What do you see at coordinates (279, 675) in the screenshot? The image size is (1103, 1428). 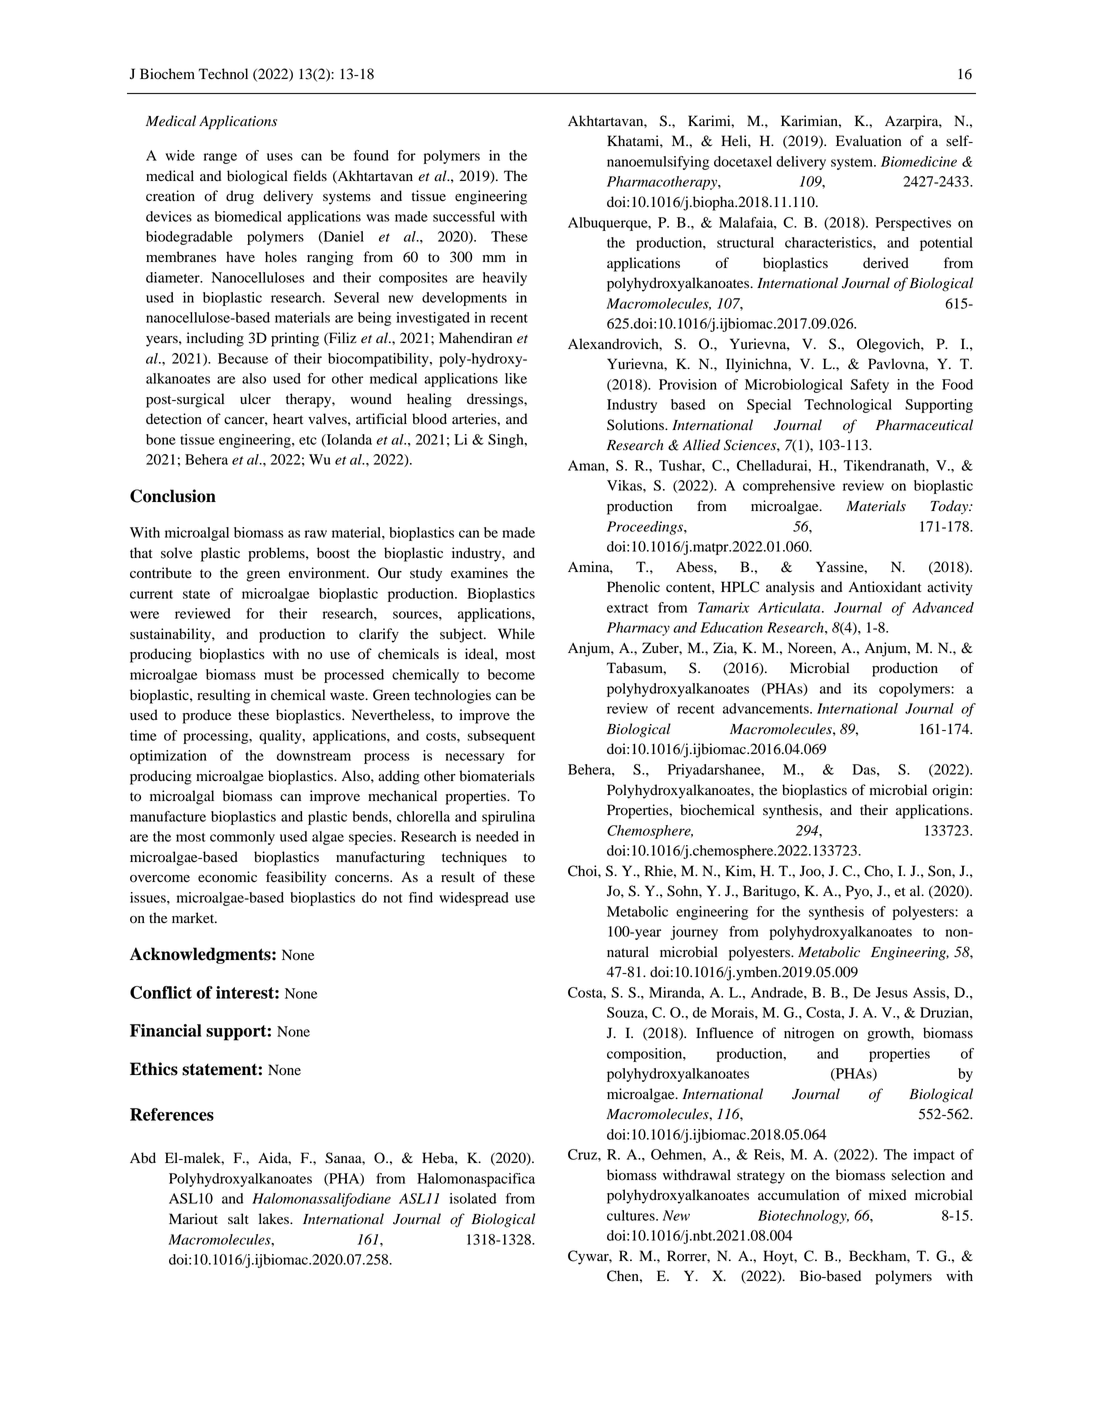 I see `must` at bounding box center [279, 675].
